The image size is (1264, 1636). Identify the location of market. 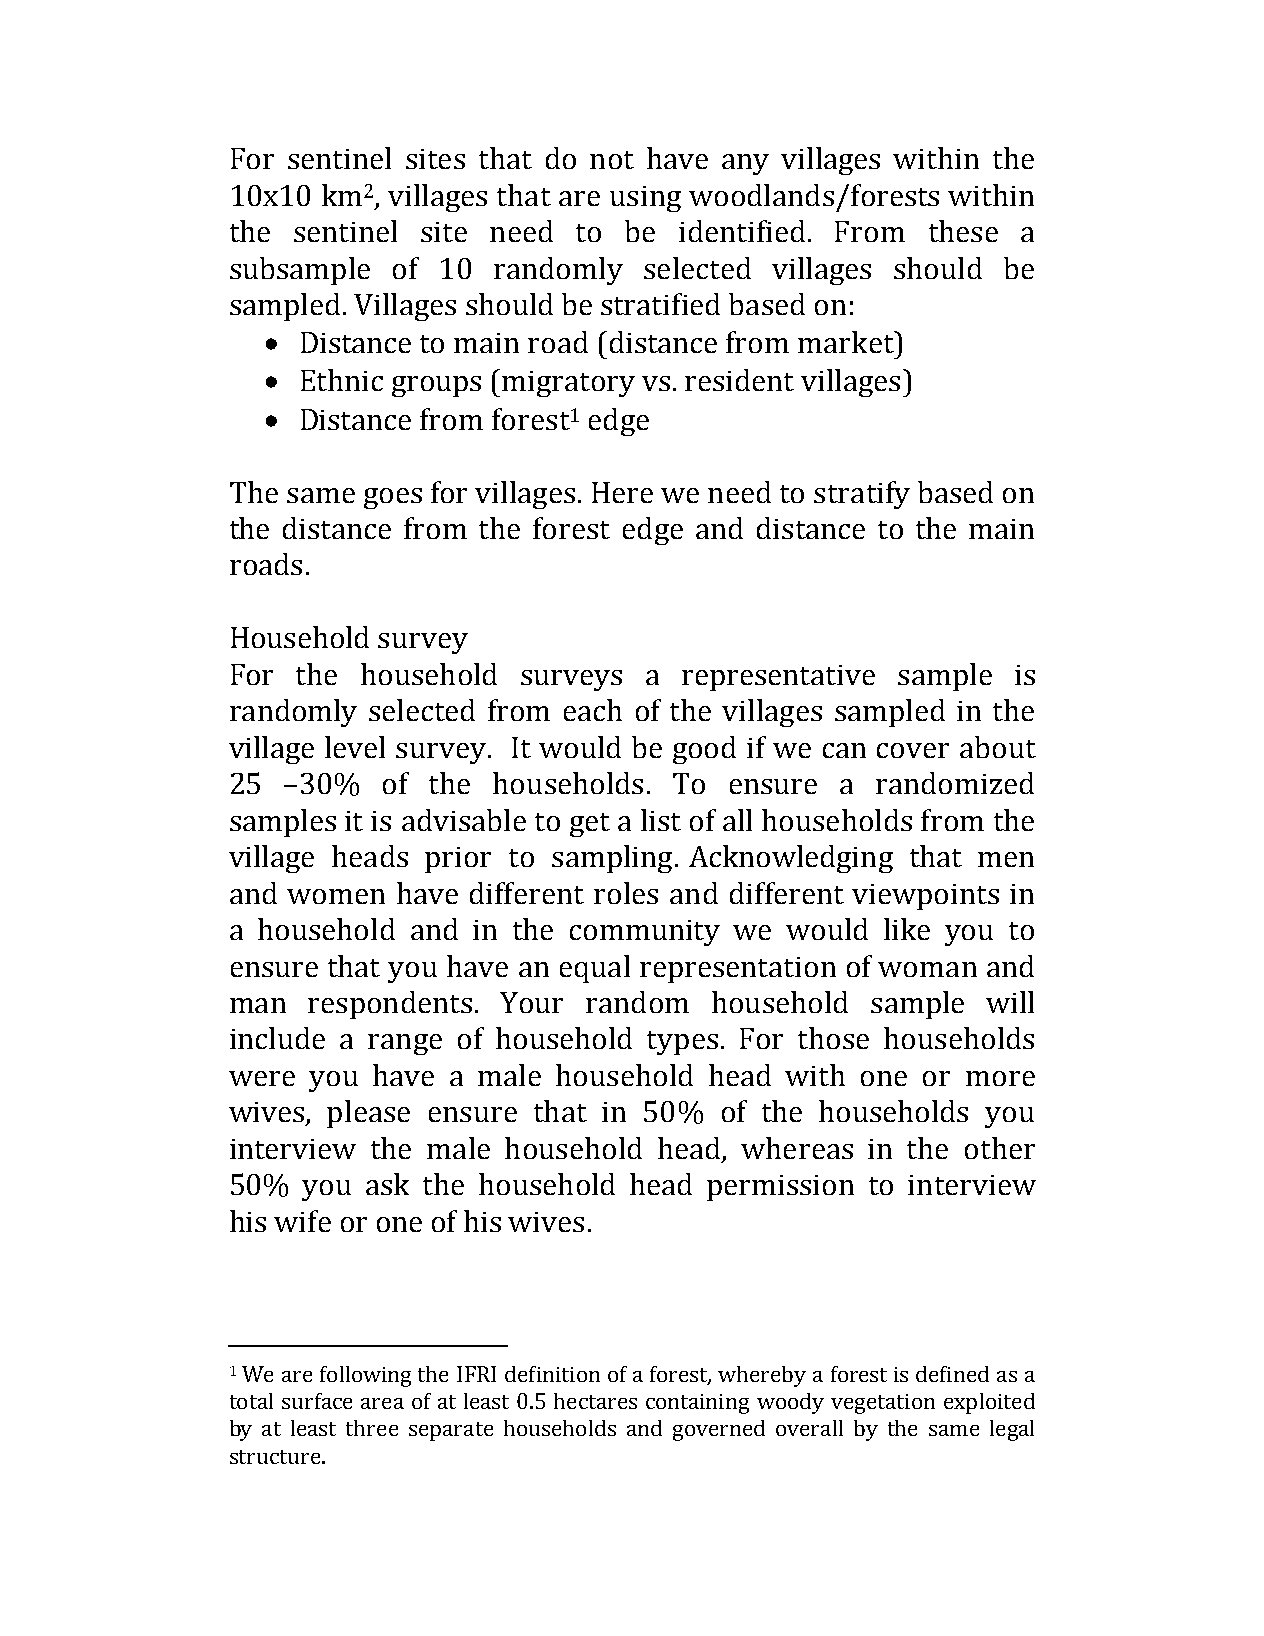
(847, 342).
